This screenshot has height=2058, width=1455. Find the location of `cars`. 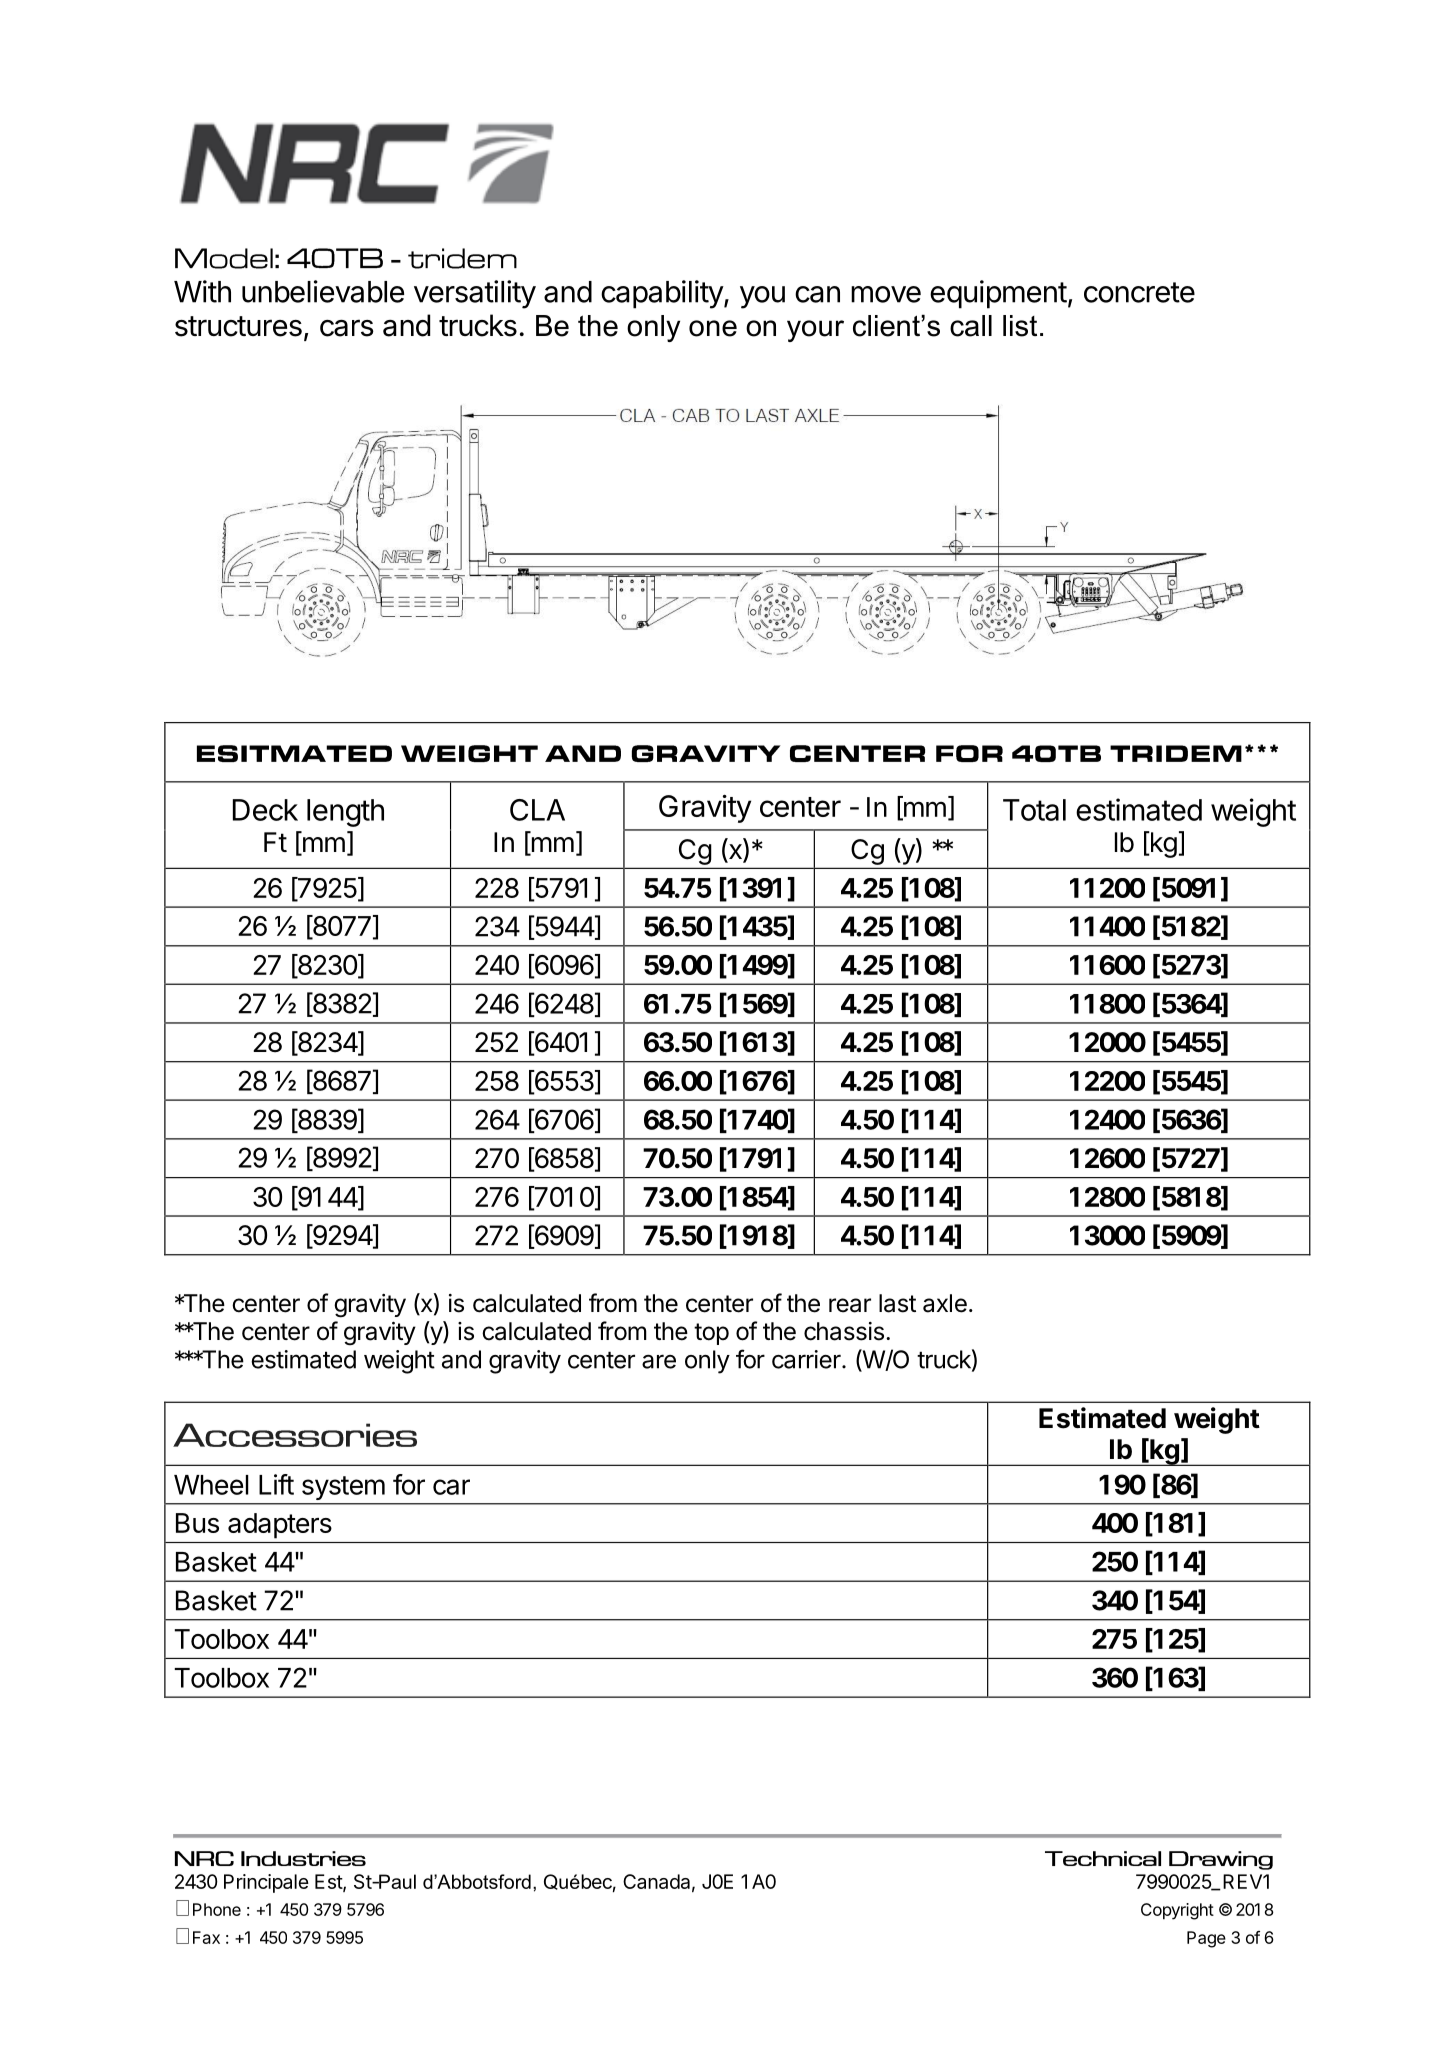

cars is located at coordinates (347, 328).
